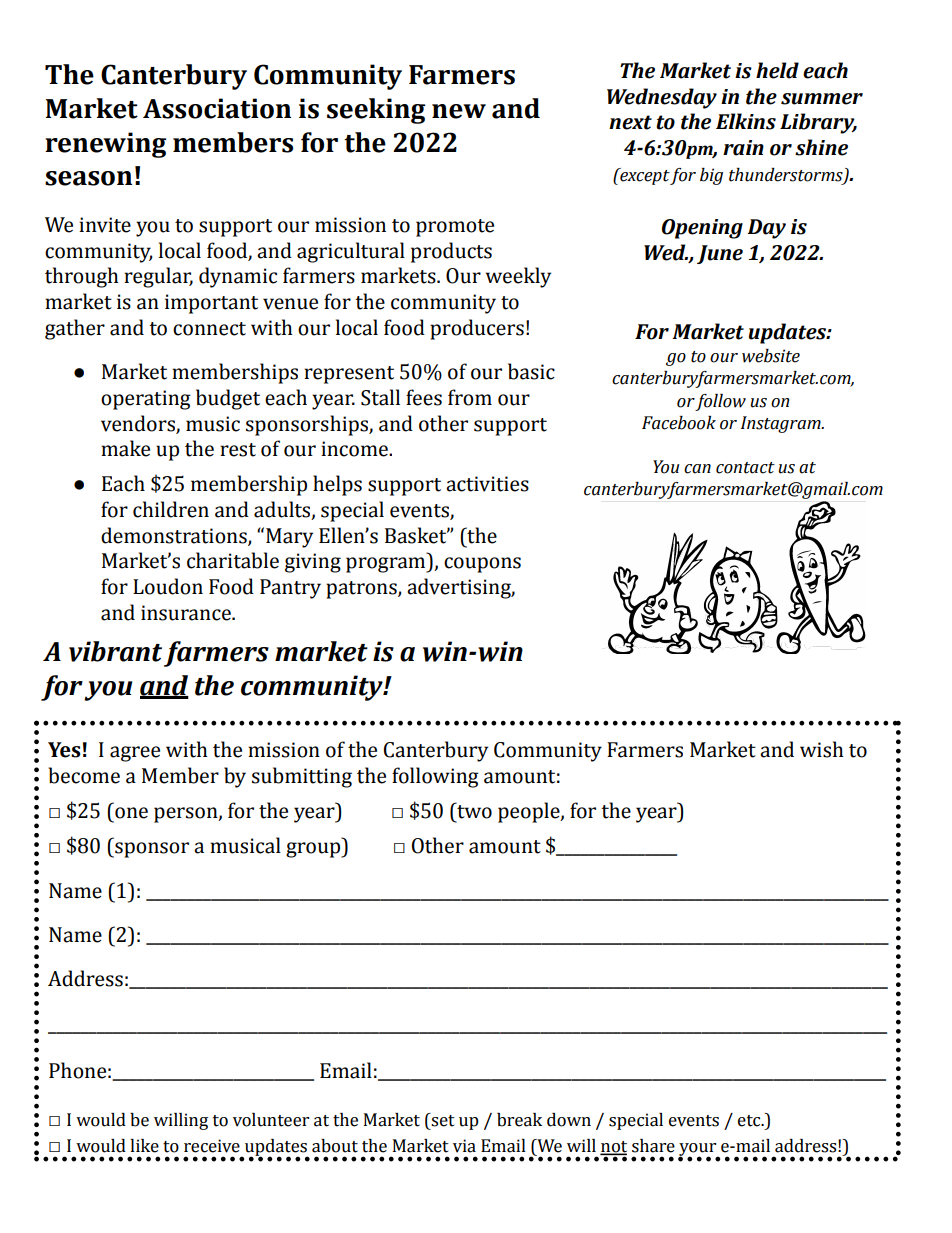 Image resolution: width=952 pixels, height=1233 pixels. Describe the element at coordinates (144, 1146) in the screenshot. I see `like` at that location.
